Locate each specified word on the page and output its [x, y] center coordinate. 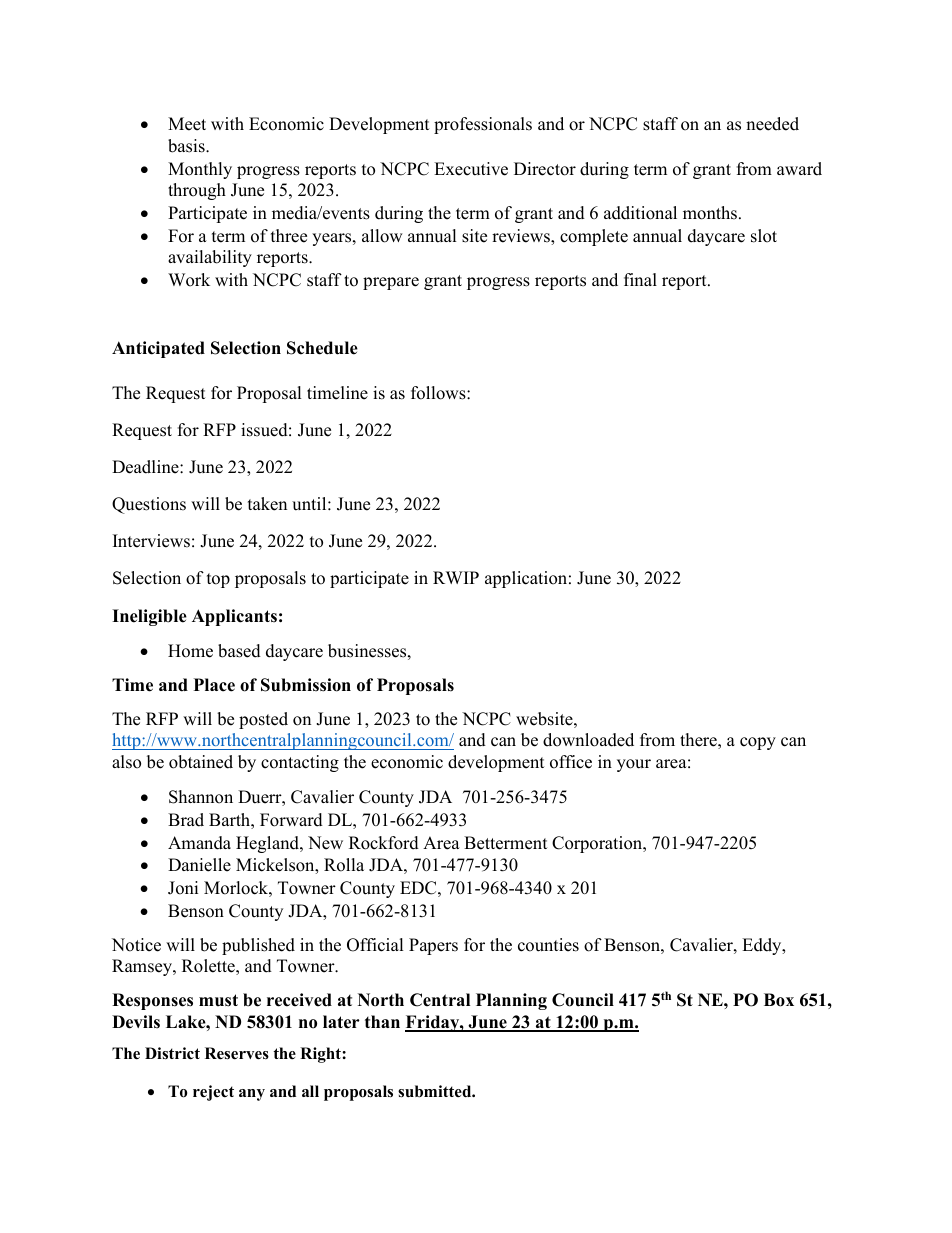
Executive [471, 169]
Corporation [598, 844]
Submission [306, 685]
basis [187, 146]
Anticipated [158, 349]
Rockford [384, 843]
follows [439, 393]
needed [772, 124]
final [640, 279]
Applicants [234, 617]
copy [758, 743]
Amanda [199, 843]
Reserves [237, 1053]
